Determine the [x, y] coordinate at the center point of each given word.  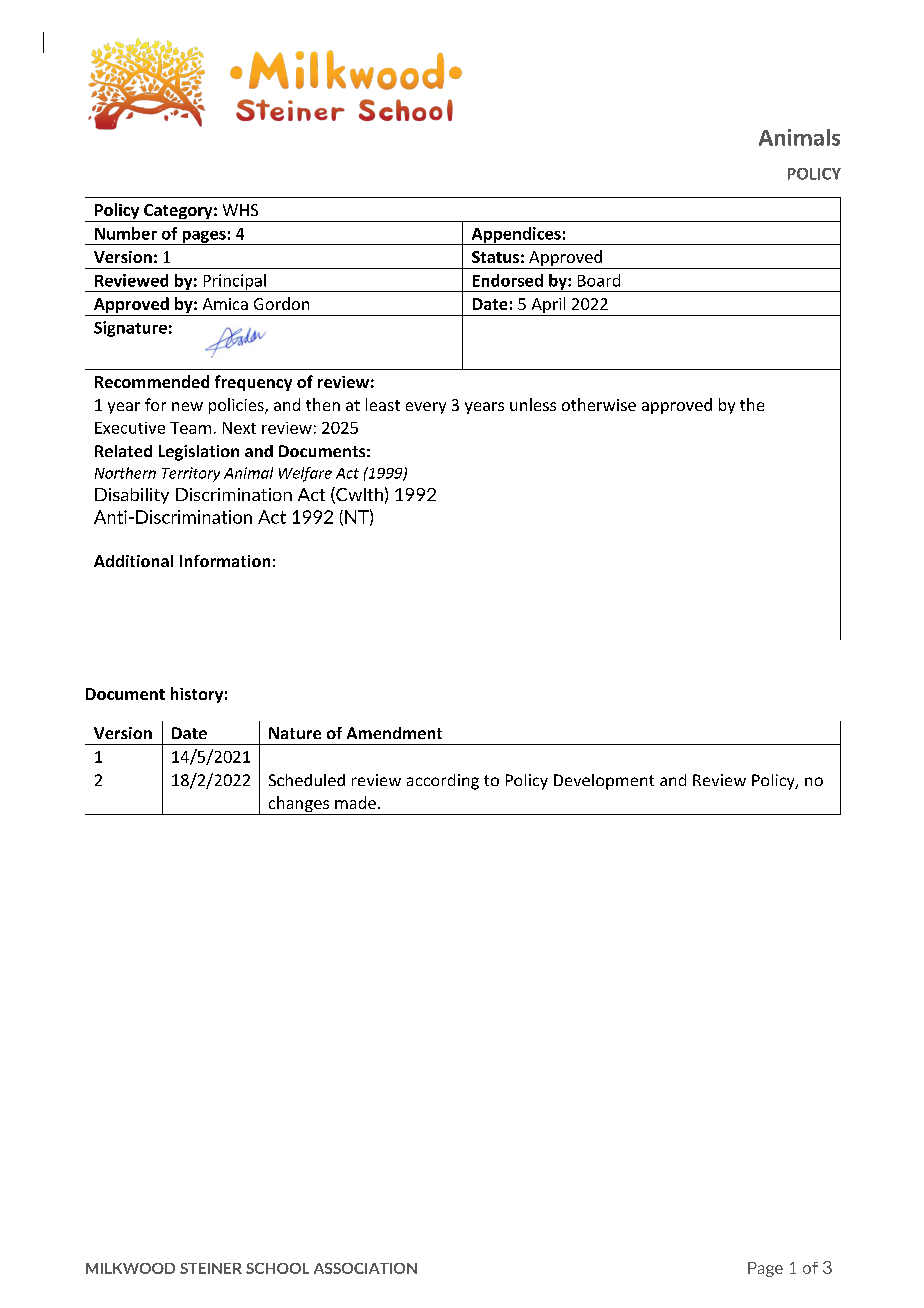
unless [533, 404]
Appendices [516, 236]
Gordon [281, 303]
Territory [191, 474]
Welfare [305, 474]
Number [126, 233]
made [355, 802]
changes [298, 805]
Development [604, 782]
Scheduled [307, 780]
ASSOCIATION [365, 1268]
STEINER [211, 1268]
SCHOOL [277, 1268]
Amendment [394, 733]
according [443, 782]
